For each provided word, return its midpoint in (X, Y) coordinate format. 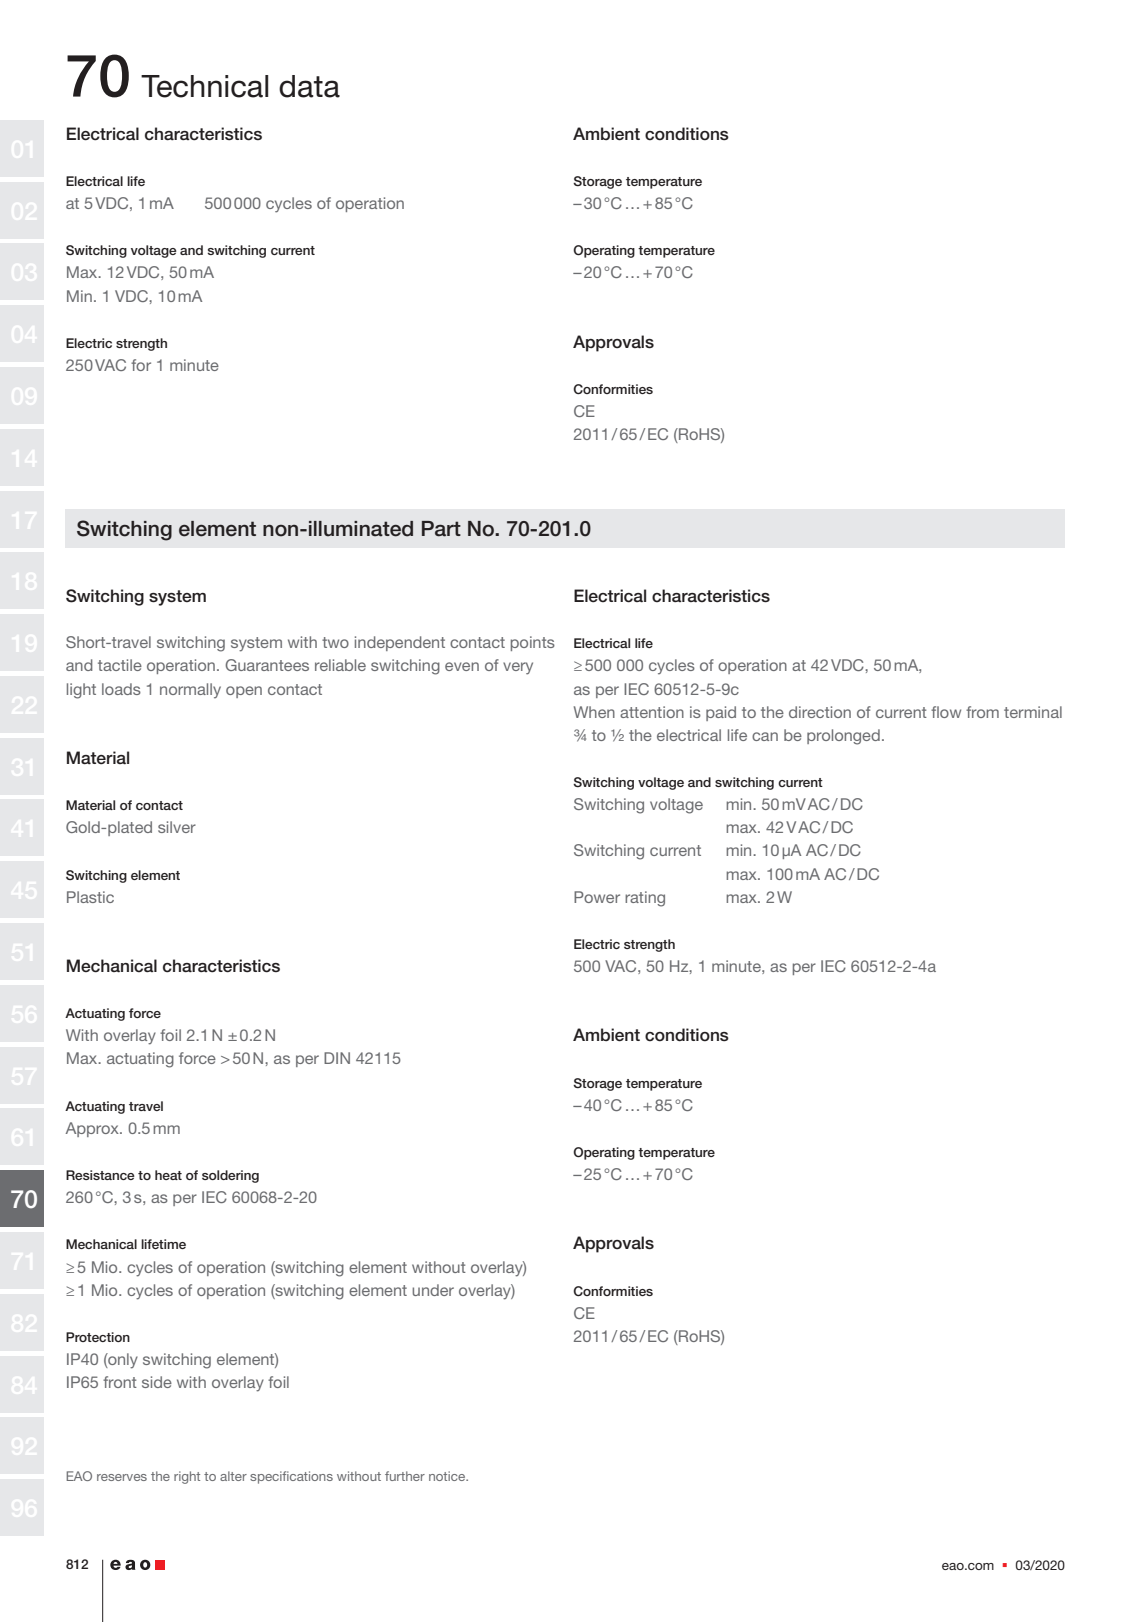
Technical (204, 86)
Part (441, 529)
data (309, 86)
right (187, 1477)
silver (177, 827)
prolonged (843, 737)
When (594, 712)
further (405, 1476)
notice (448, 1476)
